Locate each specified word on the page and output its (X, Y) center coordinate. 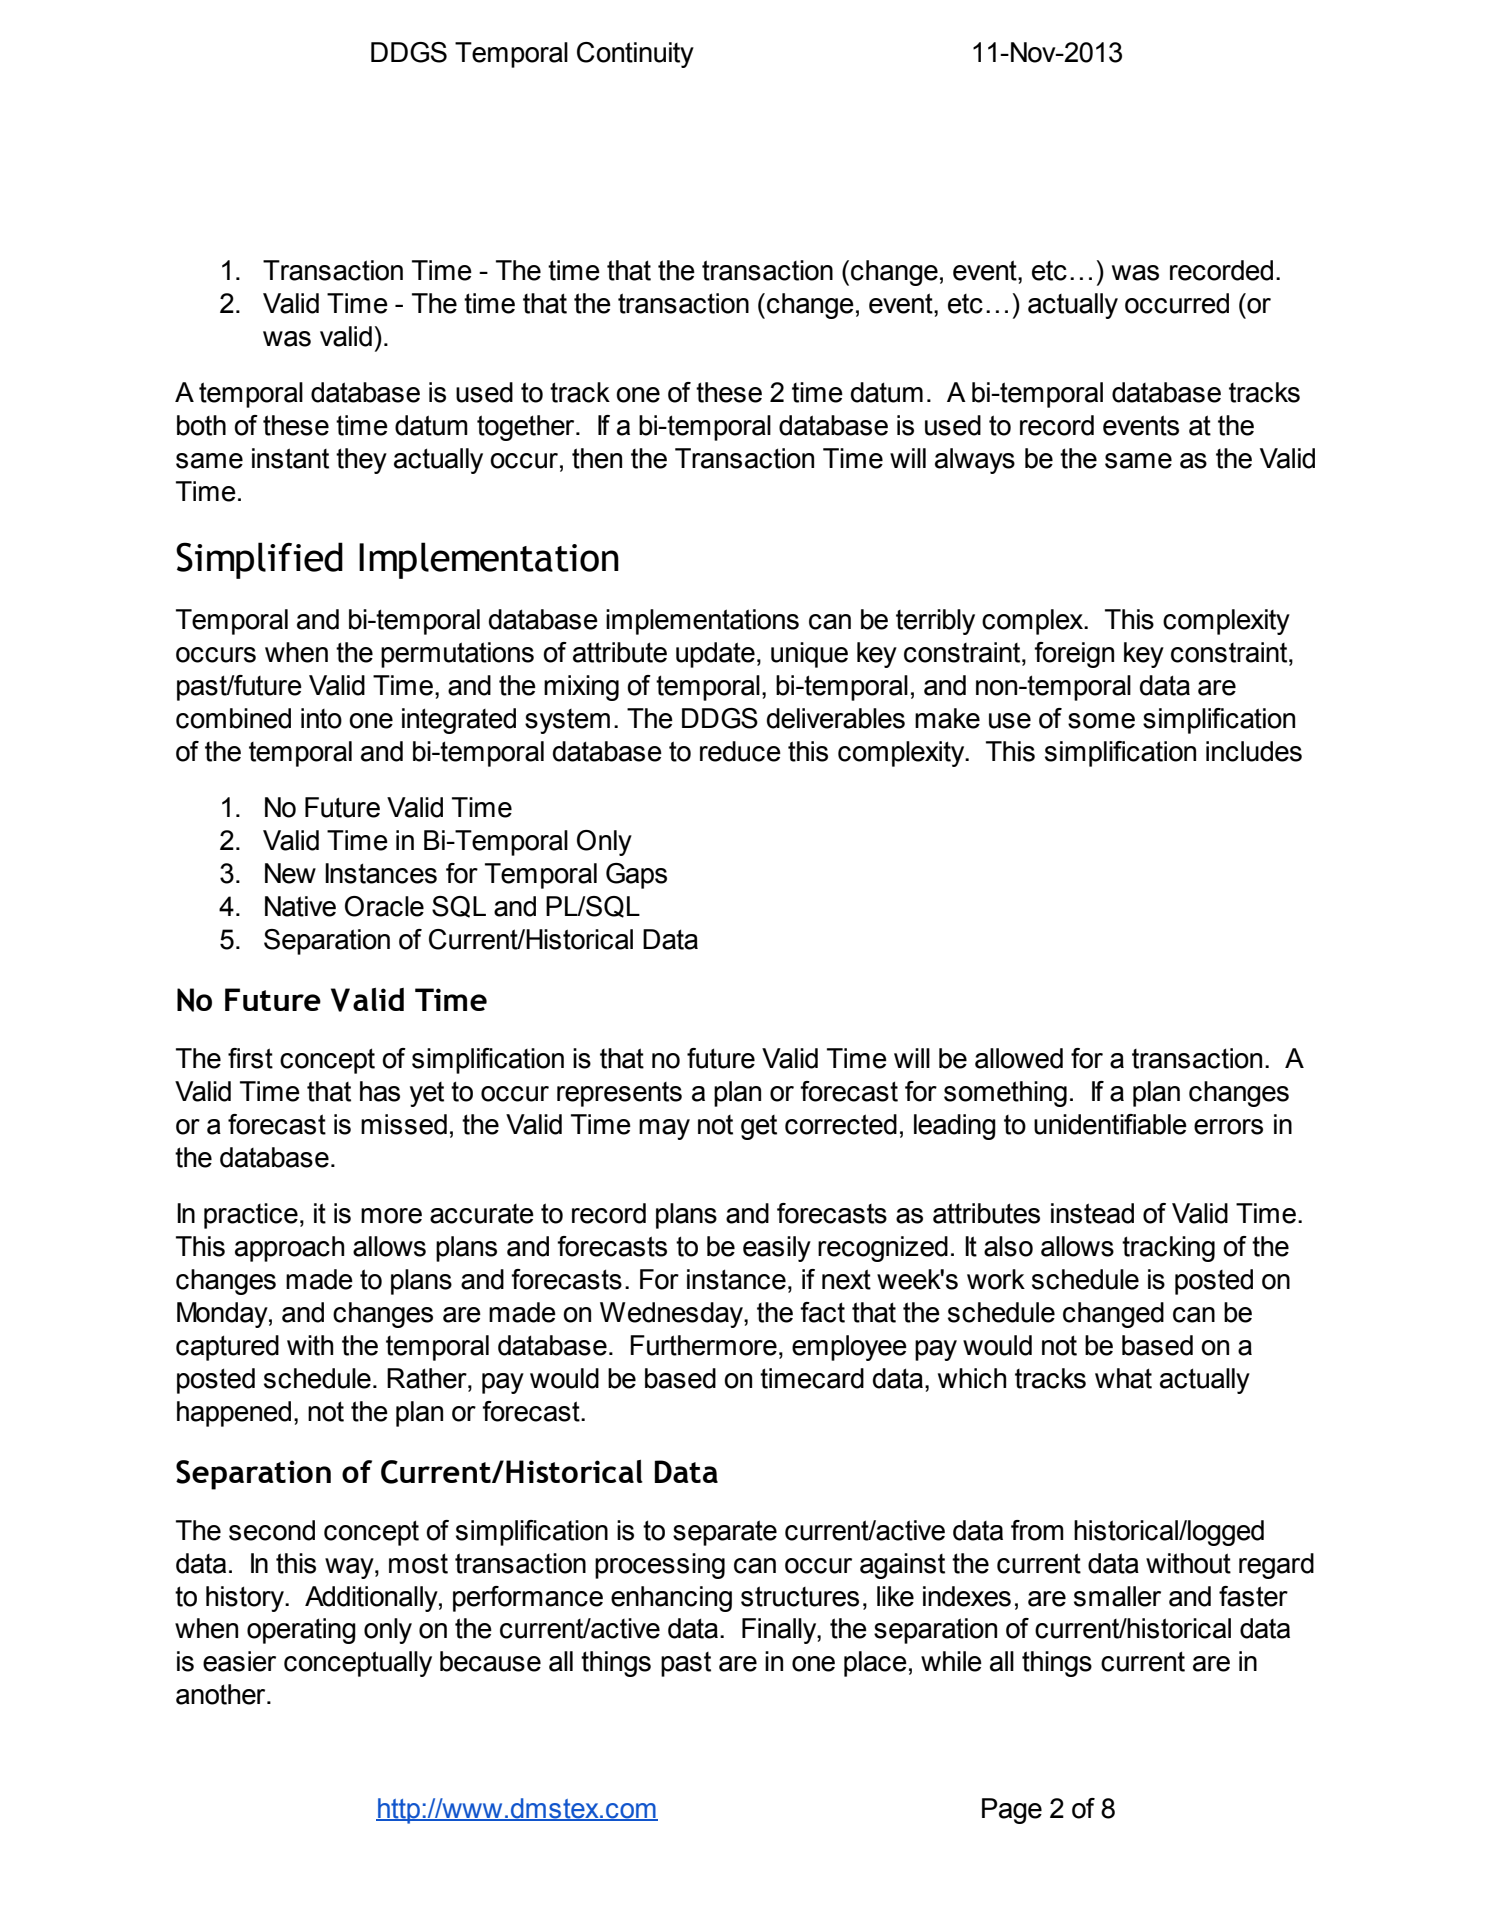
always (975, 461)
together (527, 428)
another (222, 1694)
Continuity (635, 55)
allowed (1019, 1058)
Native (300, 906)
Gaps (636, 876)
